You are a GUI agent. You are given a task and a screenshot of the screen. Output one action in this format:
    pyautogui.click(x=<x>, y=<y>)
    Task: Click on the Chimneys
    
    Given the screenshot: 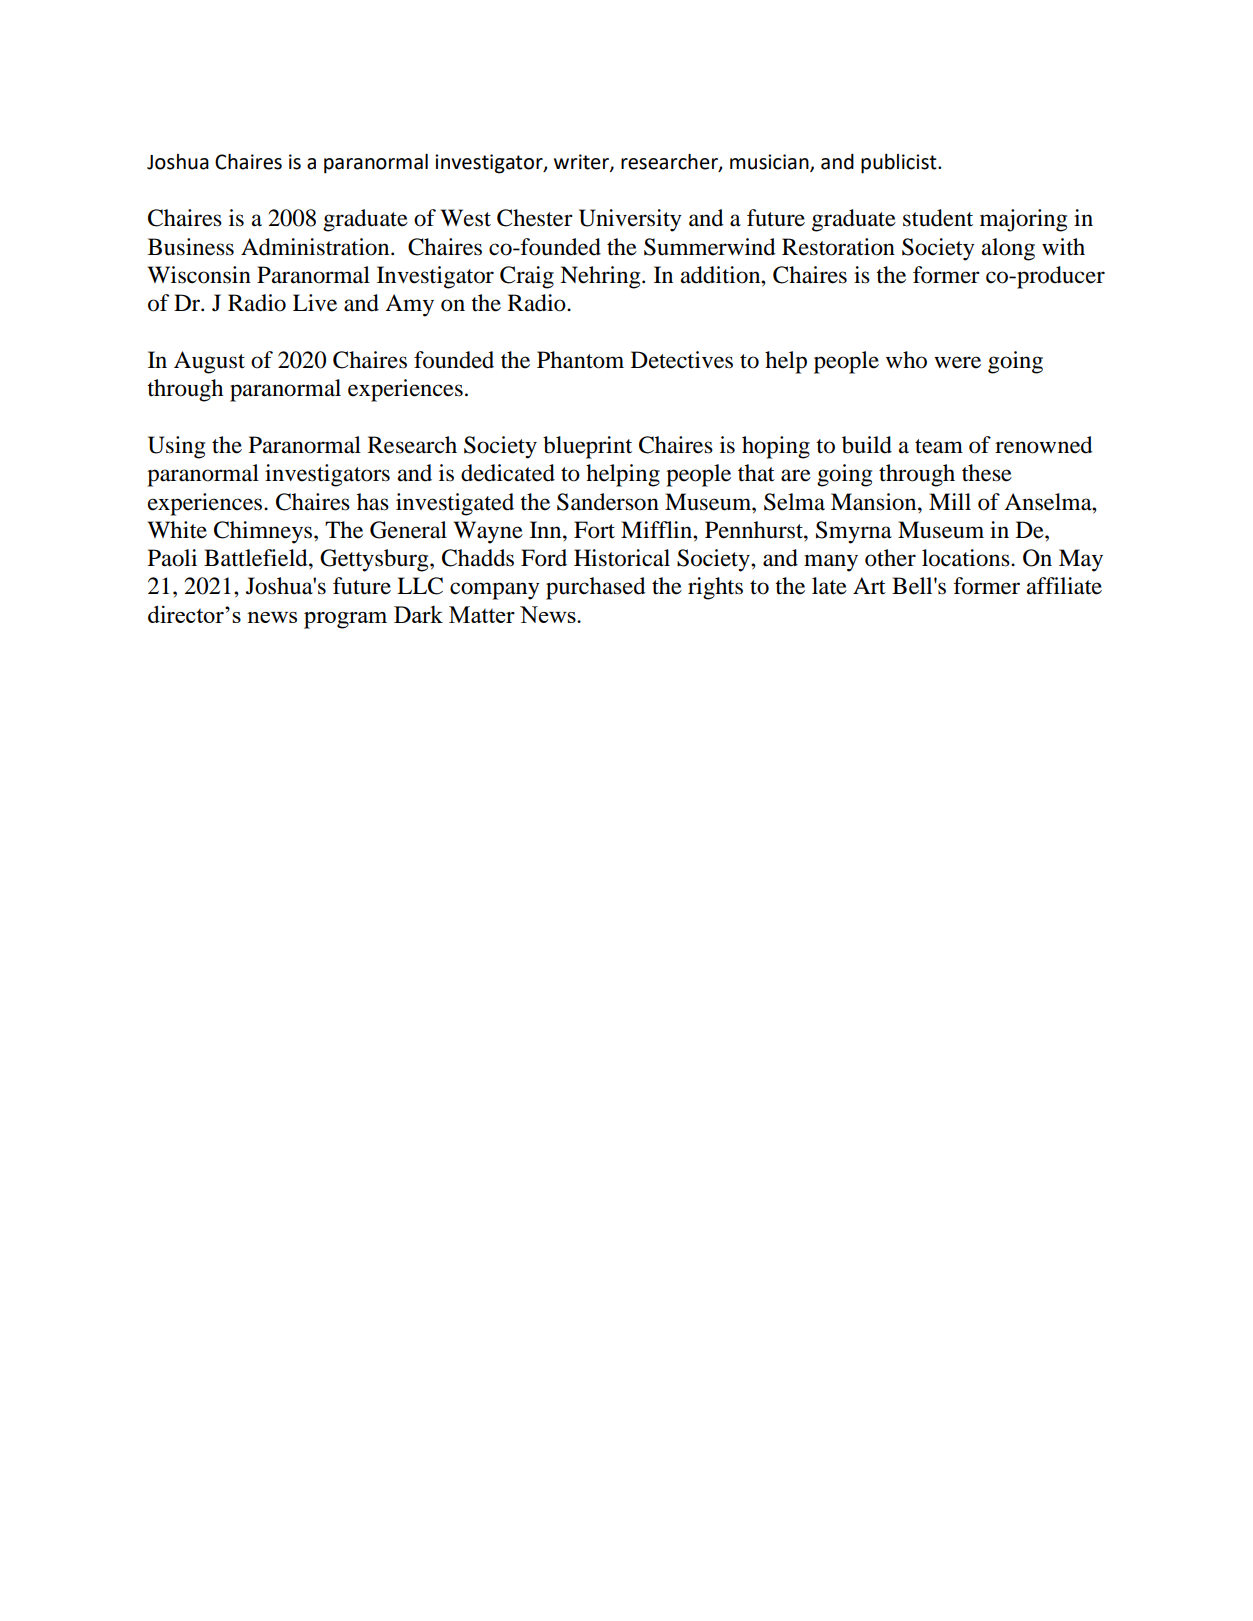 What is the action you would take?
    pyautogui.click(x=264, y=532)
